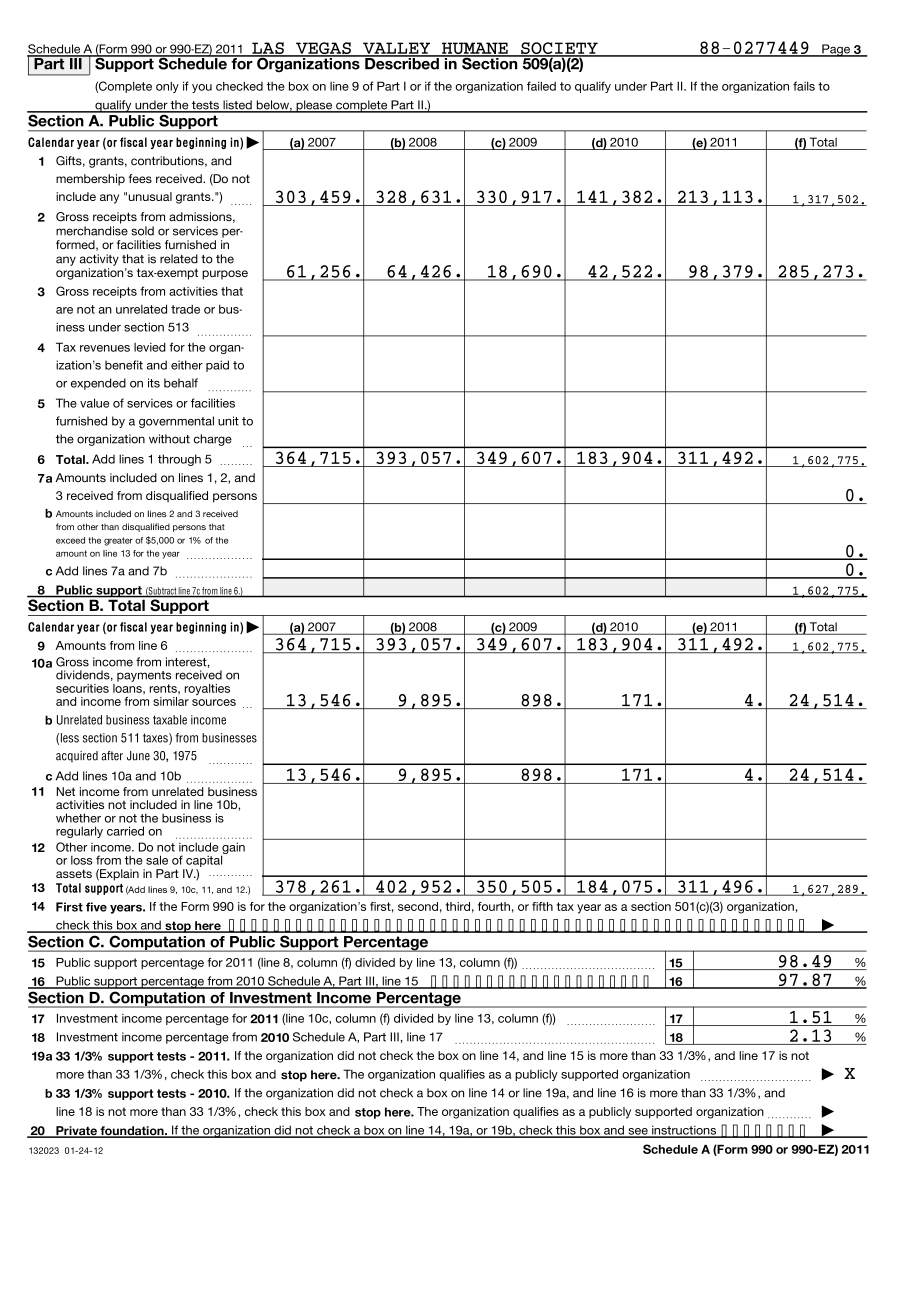  What do you see at coordinates (76, 1132) in the document?
I see `Private` at bounding box center [76, 1132].
